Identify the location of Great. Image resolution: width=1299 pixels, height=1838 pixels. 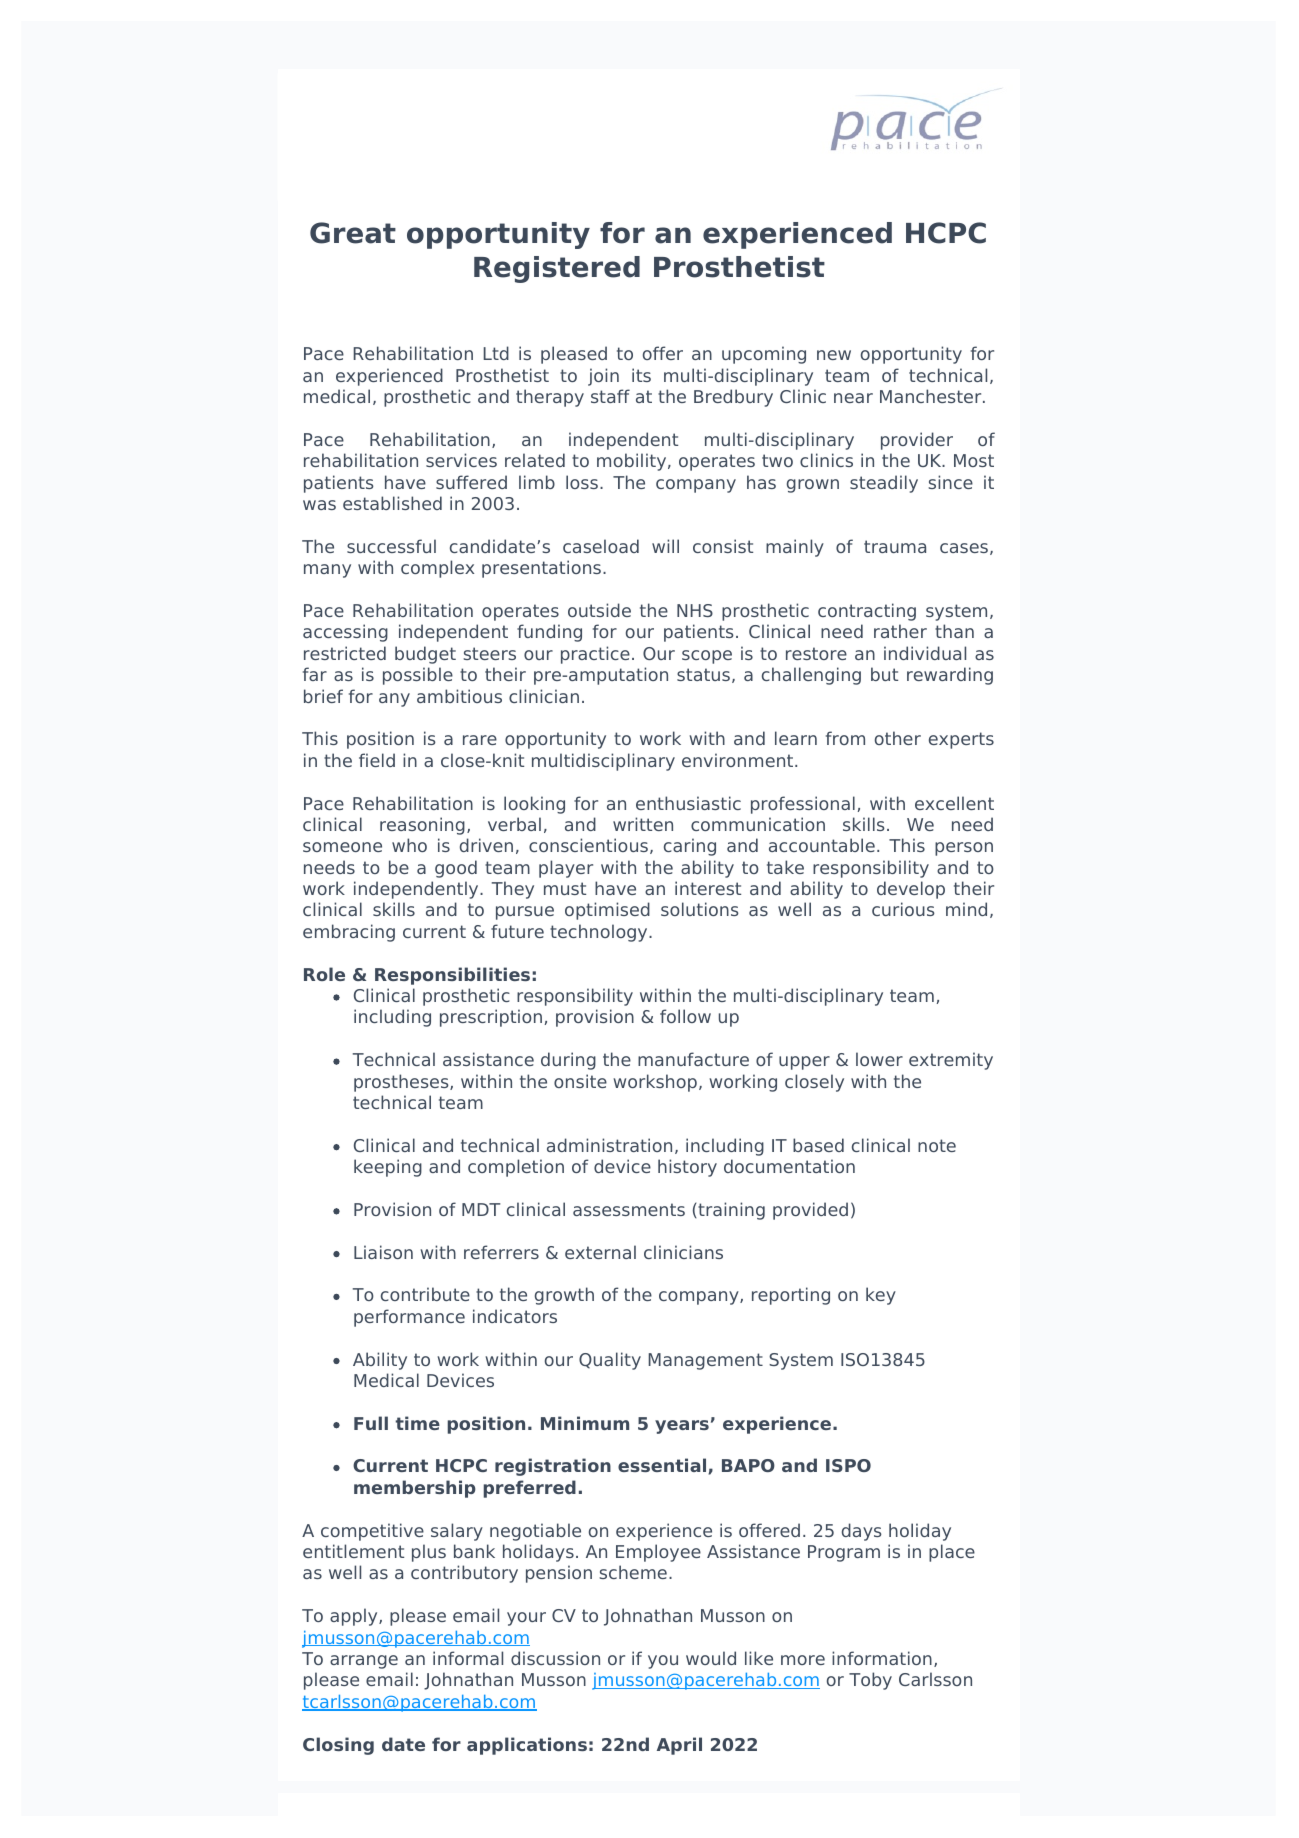
(353, 233).
